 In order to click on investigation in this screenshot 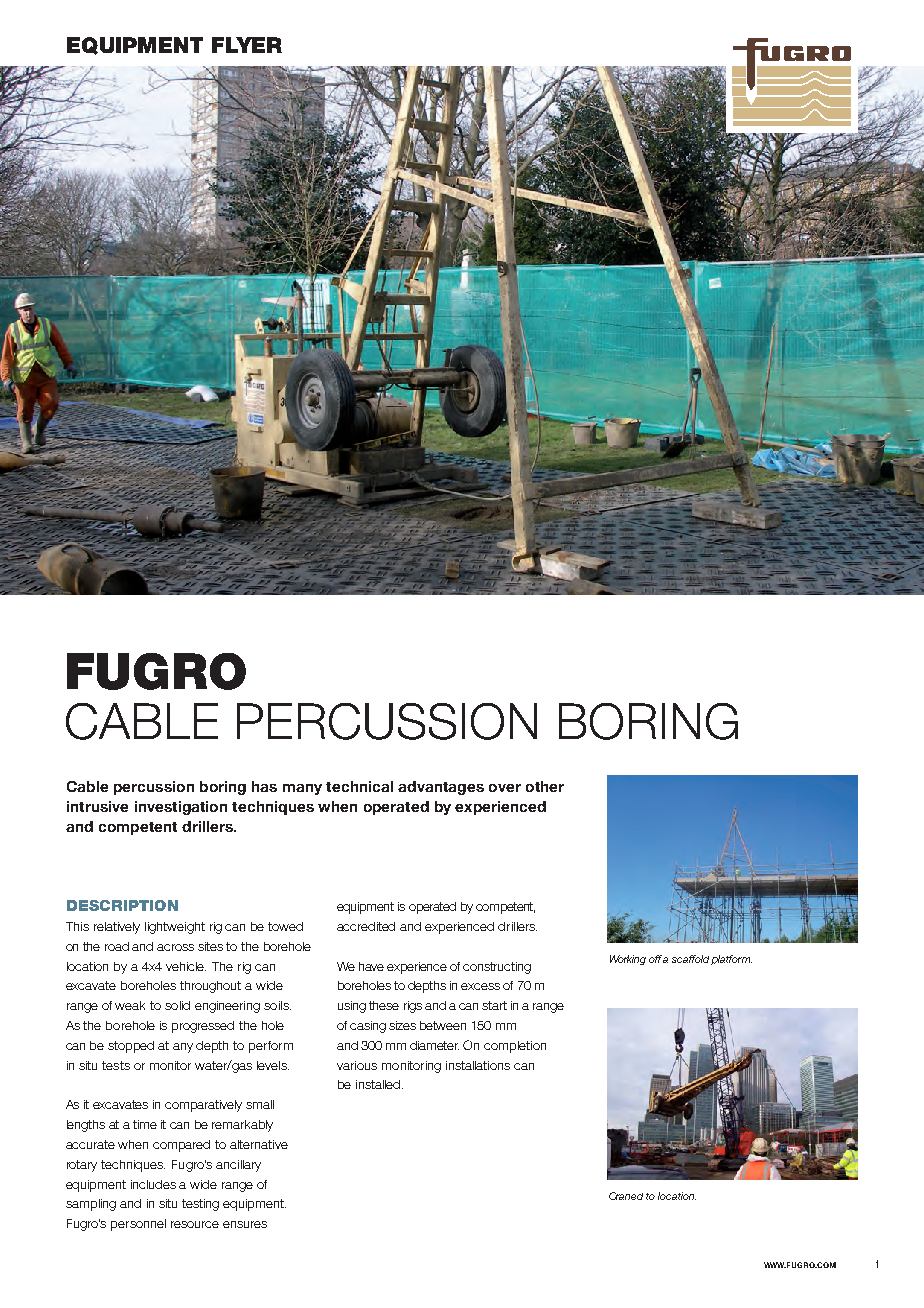, I will do `click(181, 808)`.
